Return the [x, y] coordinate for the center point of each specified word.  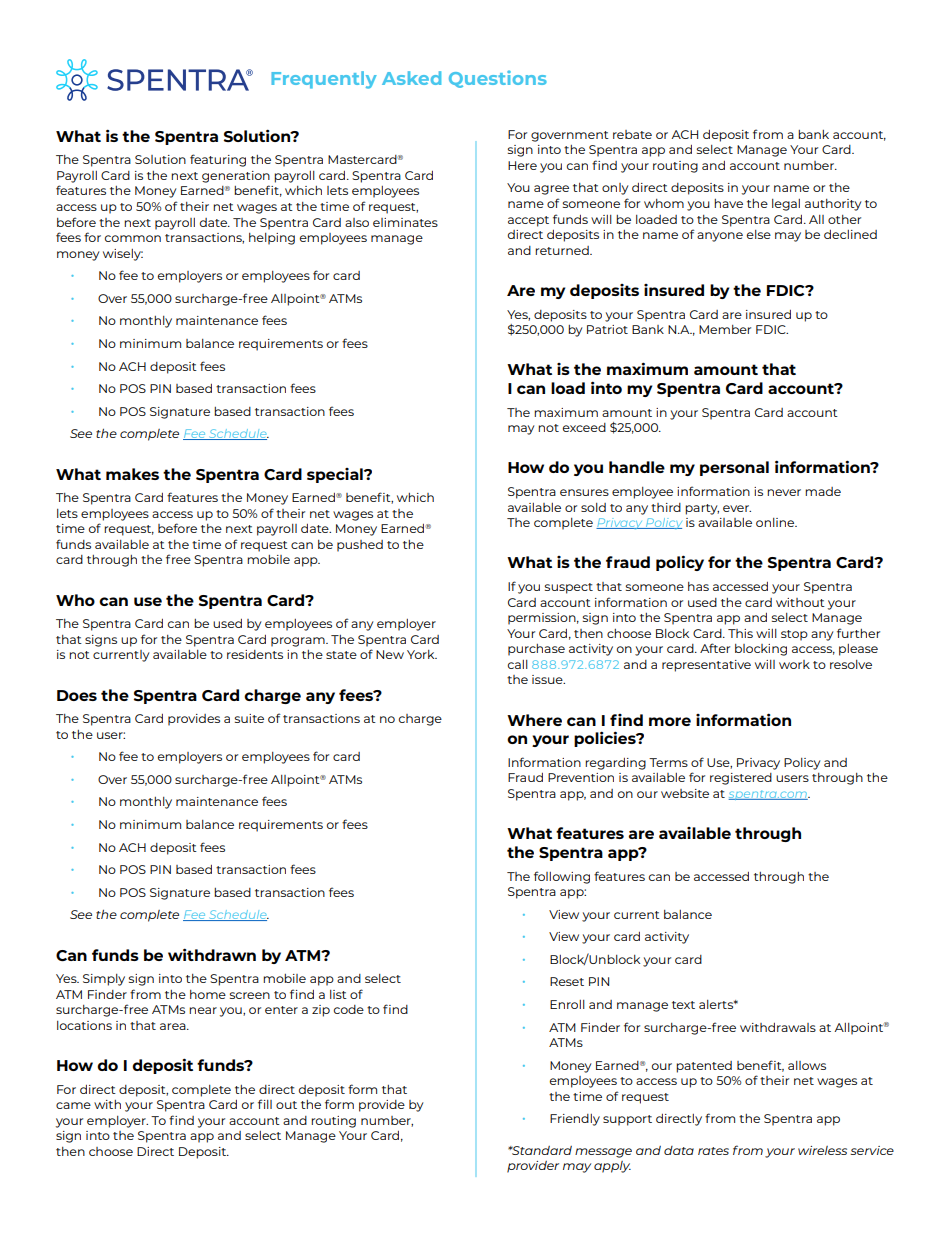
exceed [584, 427]
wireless [822, 1150]
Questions [498, 79]
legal [786, 205]
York [422, 654]
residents [255, 654]
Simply [104, 980]
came [73, 1105]
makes [132, 474]
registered [741, 779]
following [562, 877]
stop [794, 635]
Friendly [575, 1120]
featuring [218, 160]
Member [725, 329]
